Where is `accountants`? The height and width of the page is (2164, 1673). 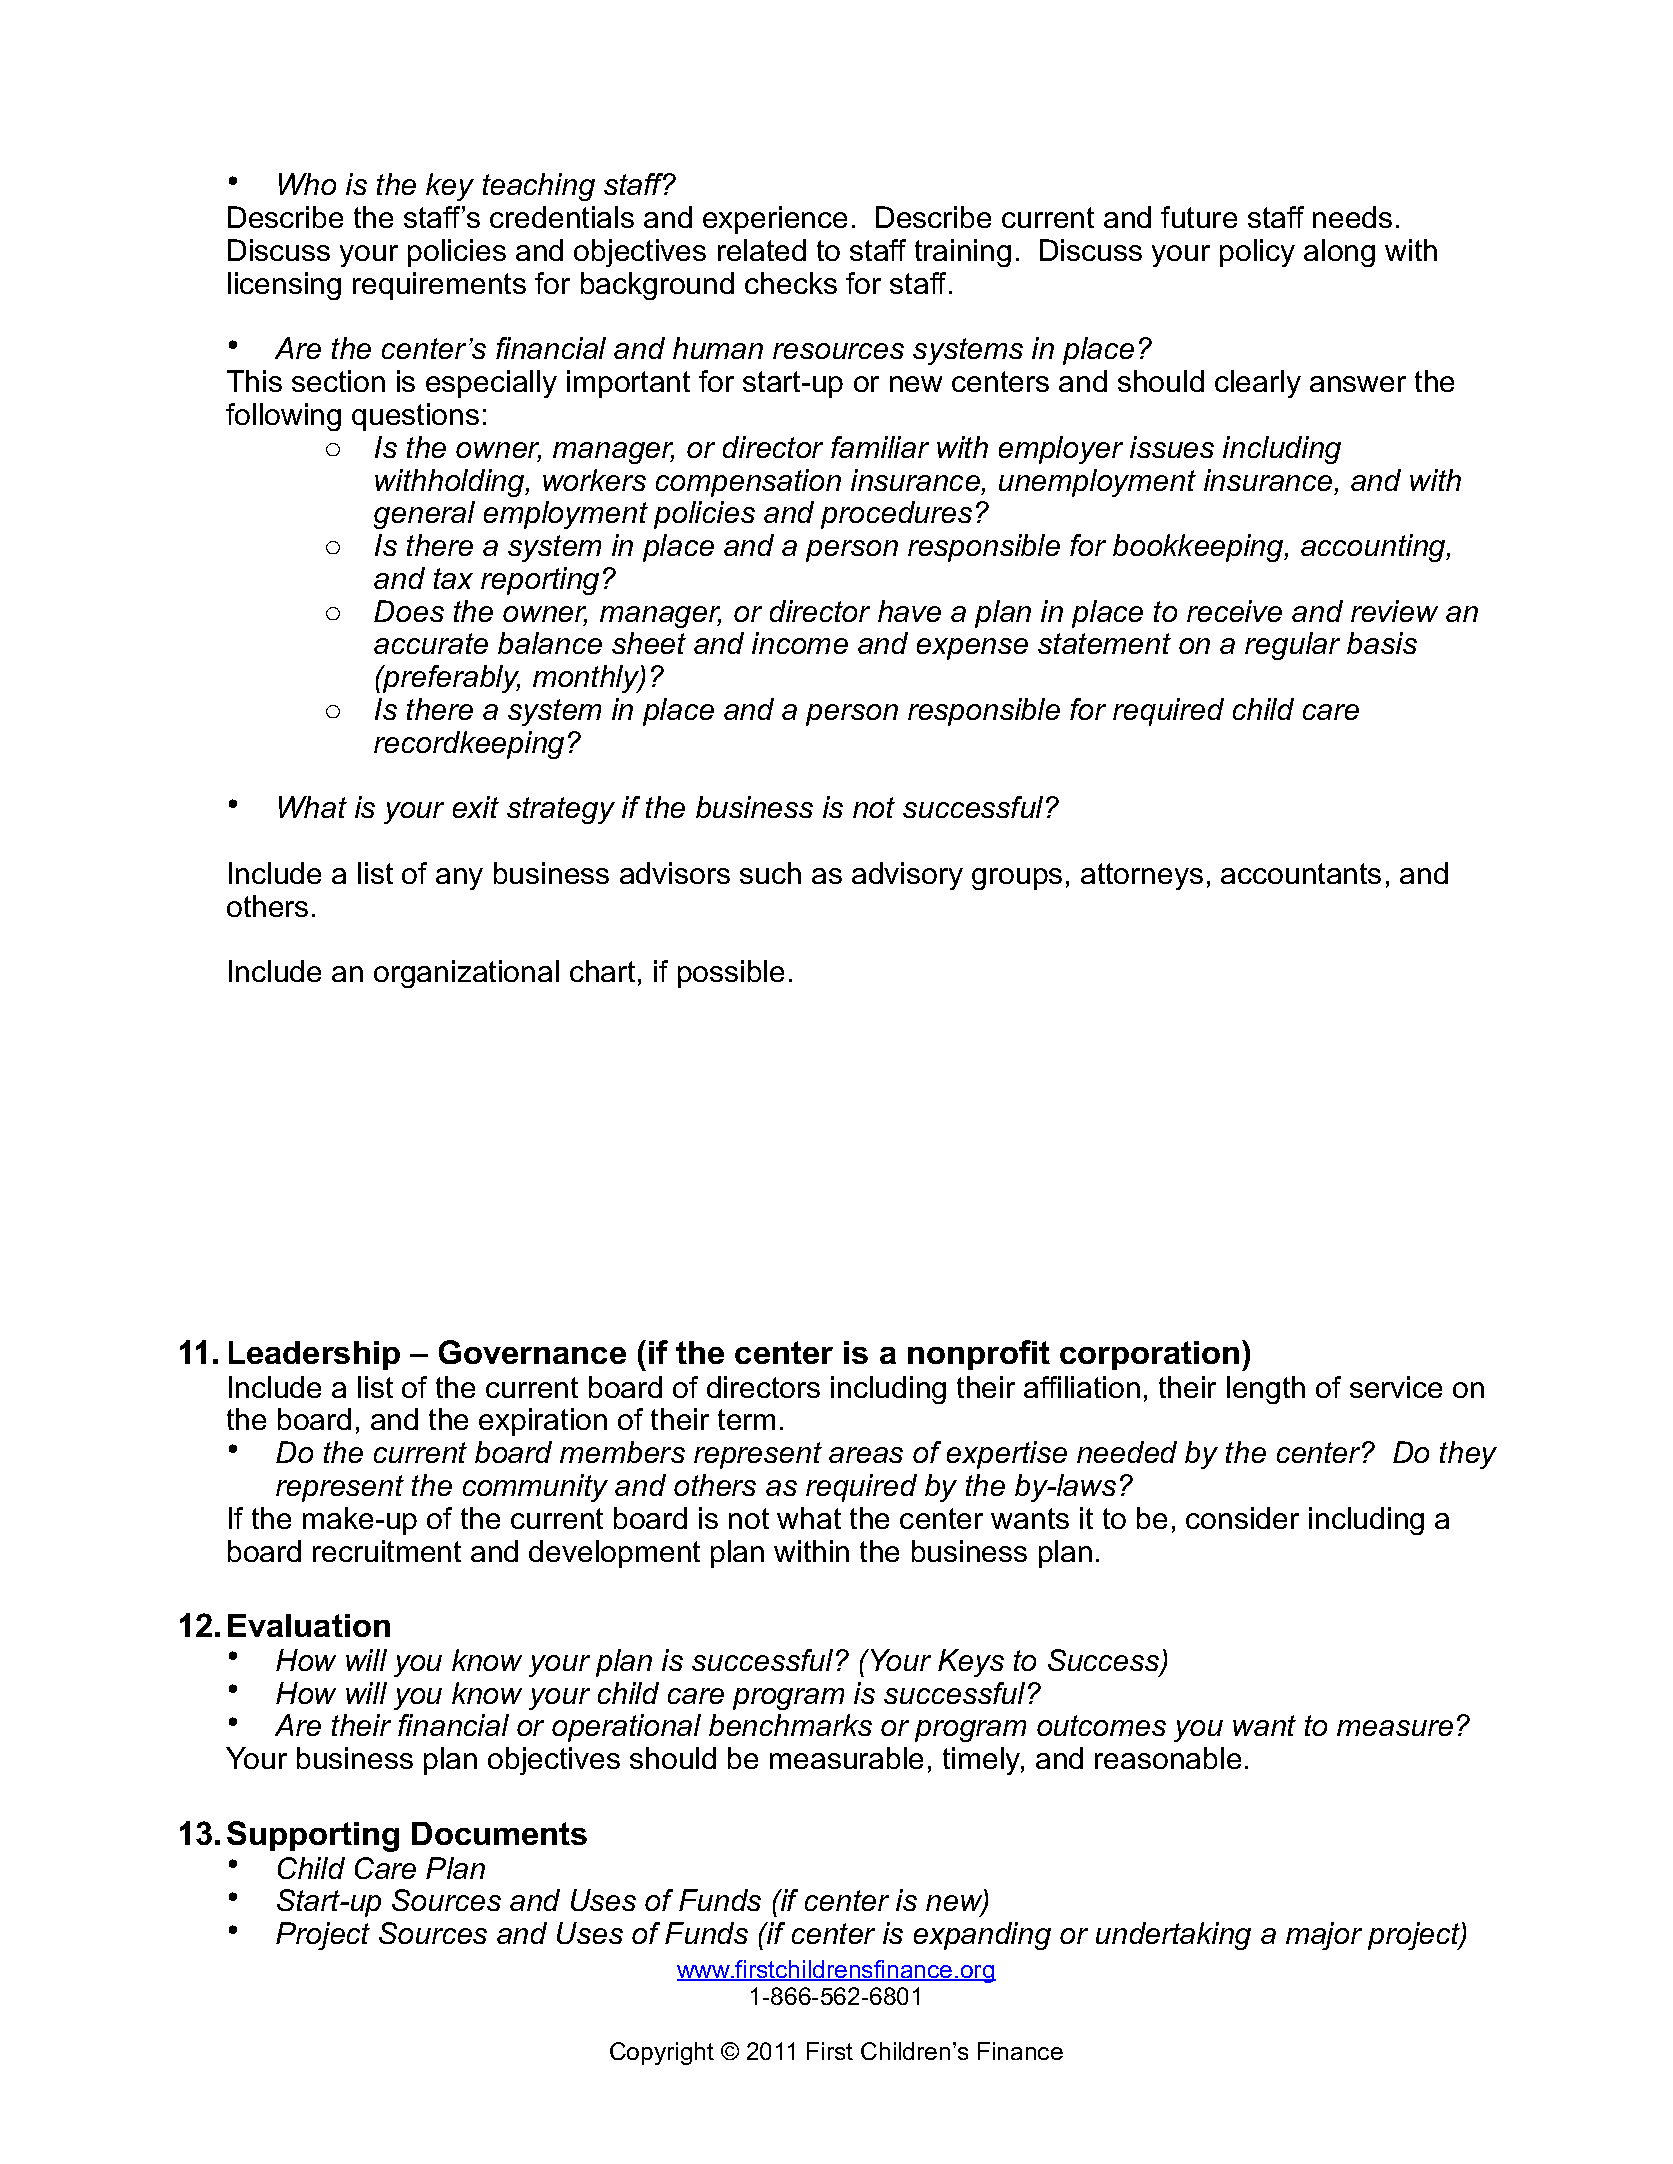
accountants is located at coordinates (1301, 873).
